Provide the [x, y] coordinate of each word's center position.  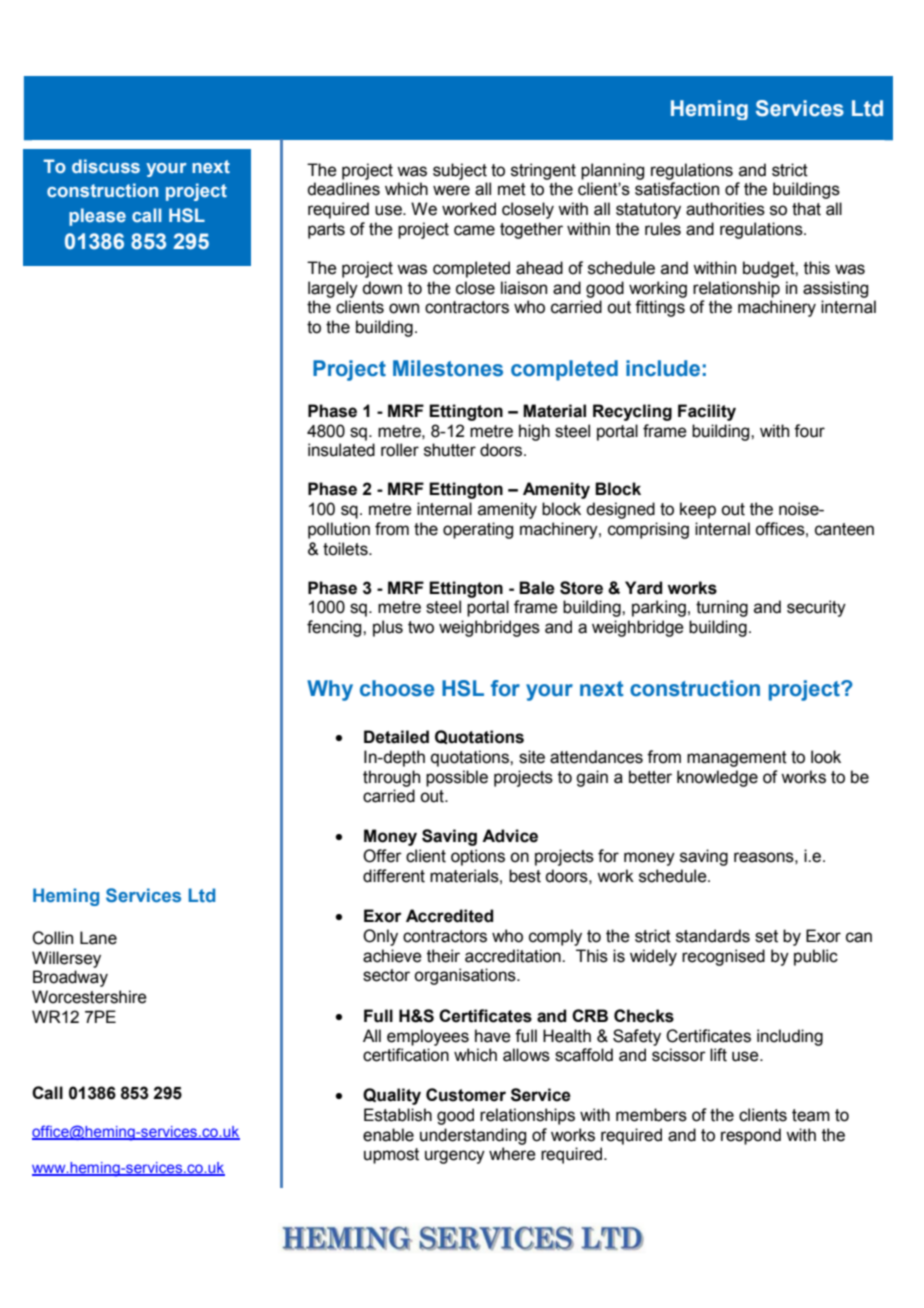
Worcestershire [89, 997]
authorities [725, 209]
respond [751, 1136]
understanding [473, 1136]
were [451, 190]
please [97, 217]
